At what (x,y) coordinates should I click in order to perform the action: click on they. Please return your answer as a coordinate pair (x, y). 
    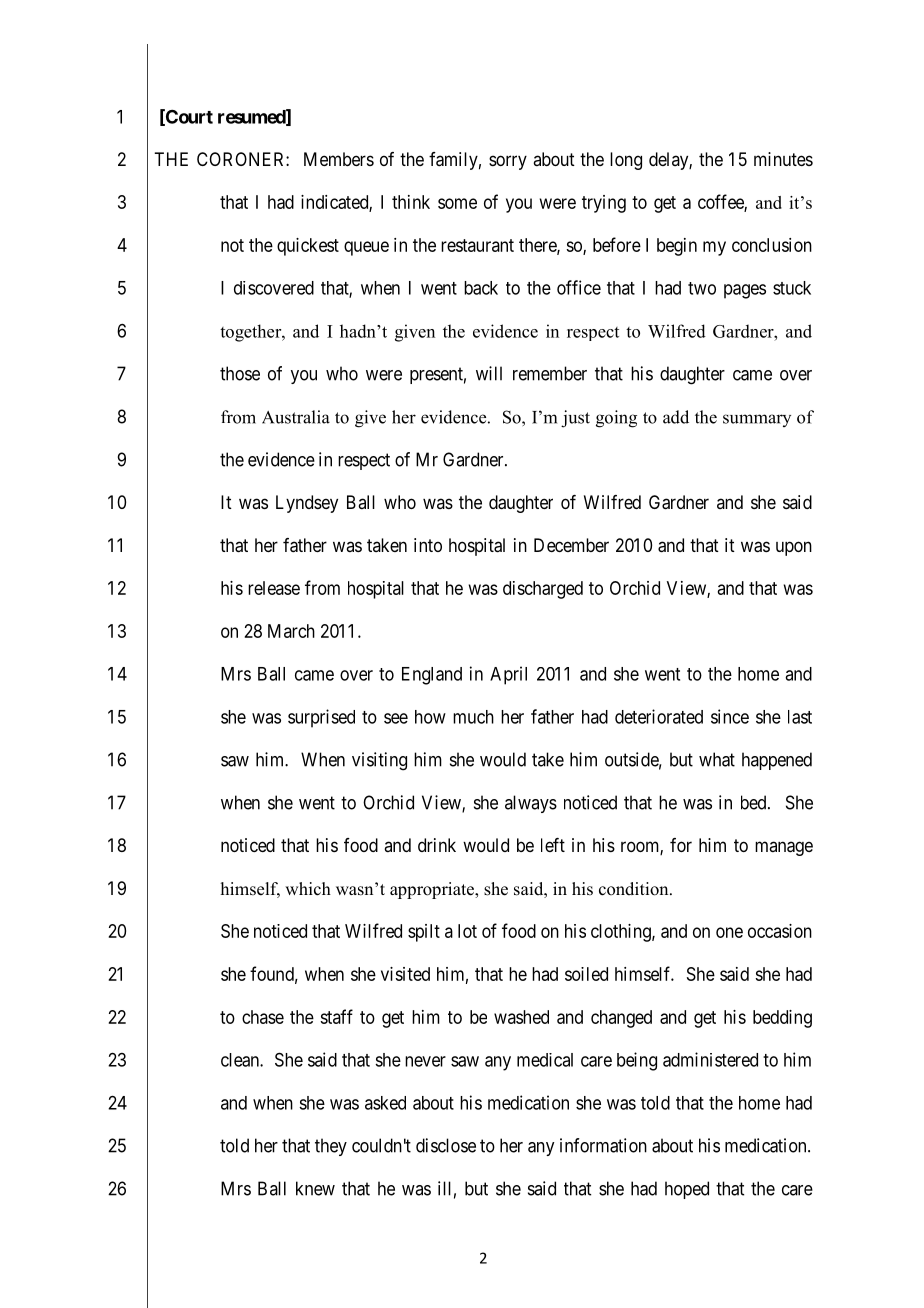
    Looking at the image, I should click on (331, 1147).
